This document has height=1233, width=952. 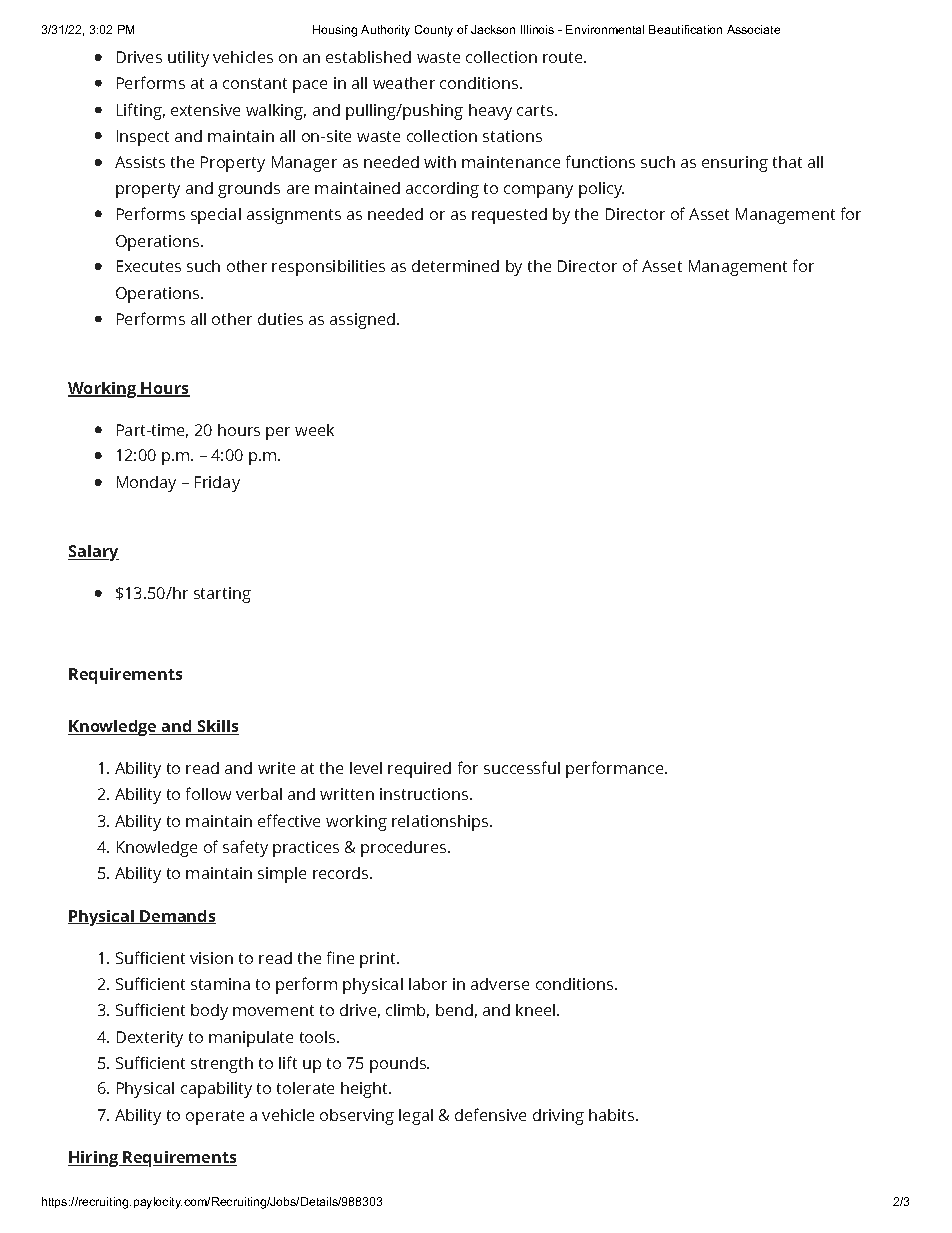 I want to click on Demands, so click(x=177, y=917).
